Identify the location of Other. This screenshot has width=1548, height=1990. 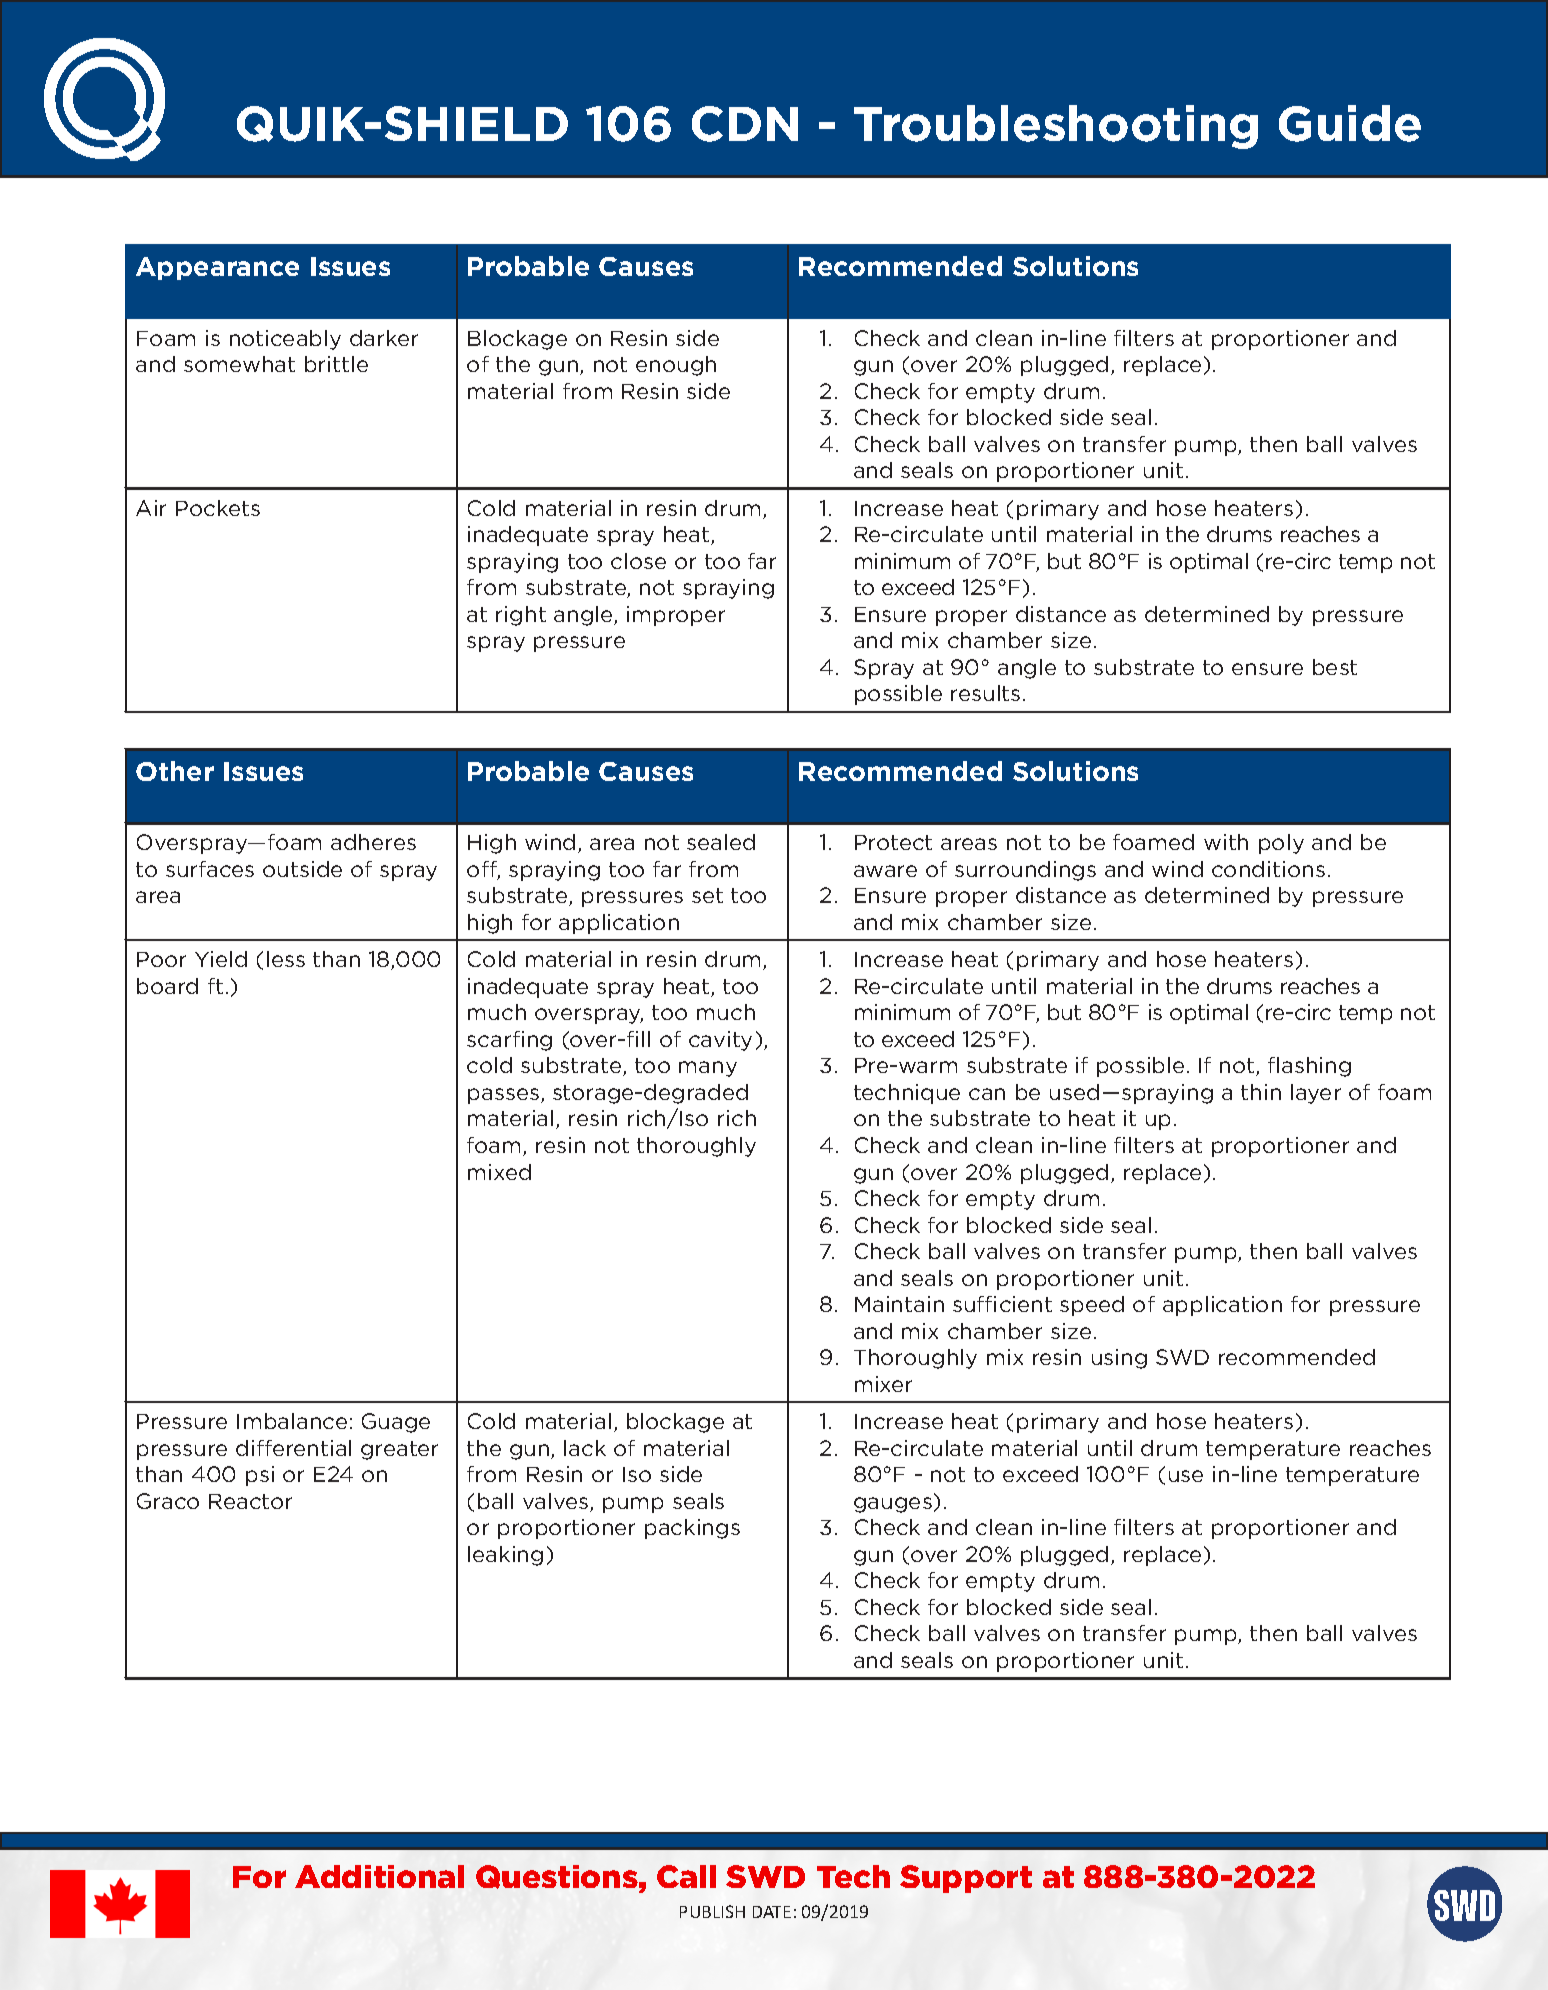
(175, 771).
